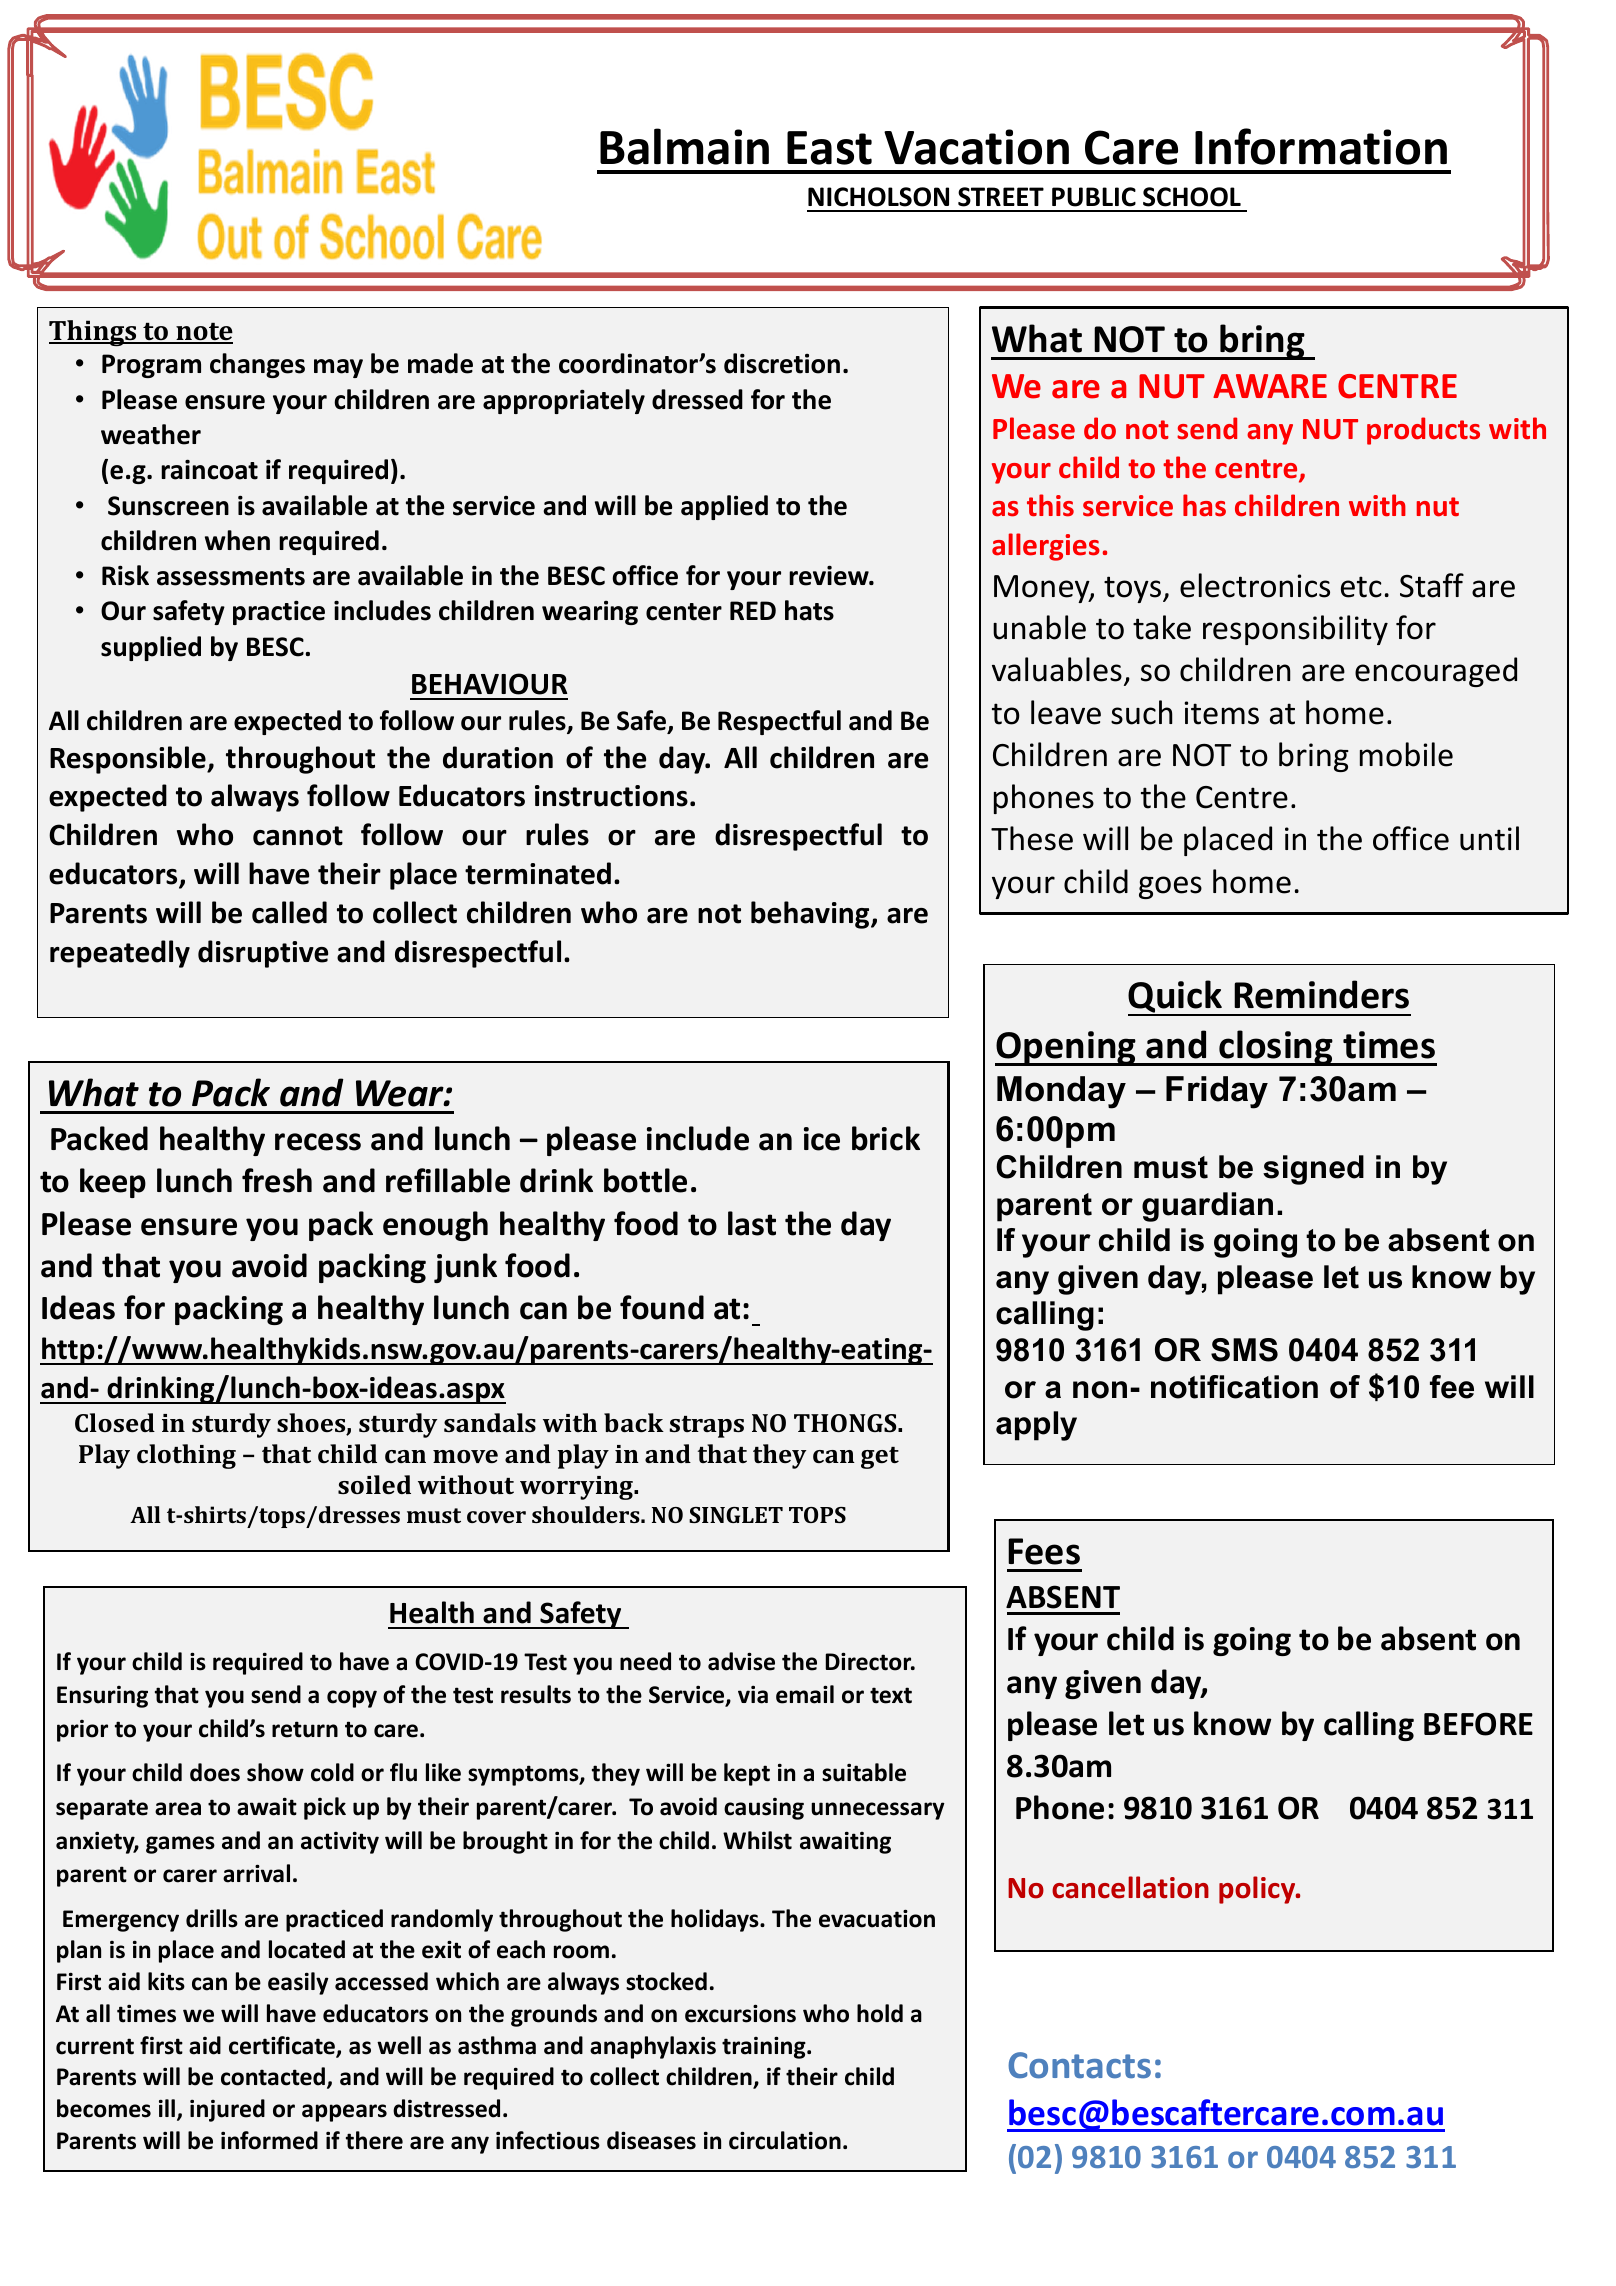  What do you see at coordinates (829, 148) in the screenshot?
I see `East` at bounding box center [829, 148].
